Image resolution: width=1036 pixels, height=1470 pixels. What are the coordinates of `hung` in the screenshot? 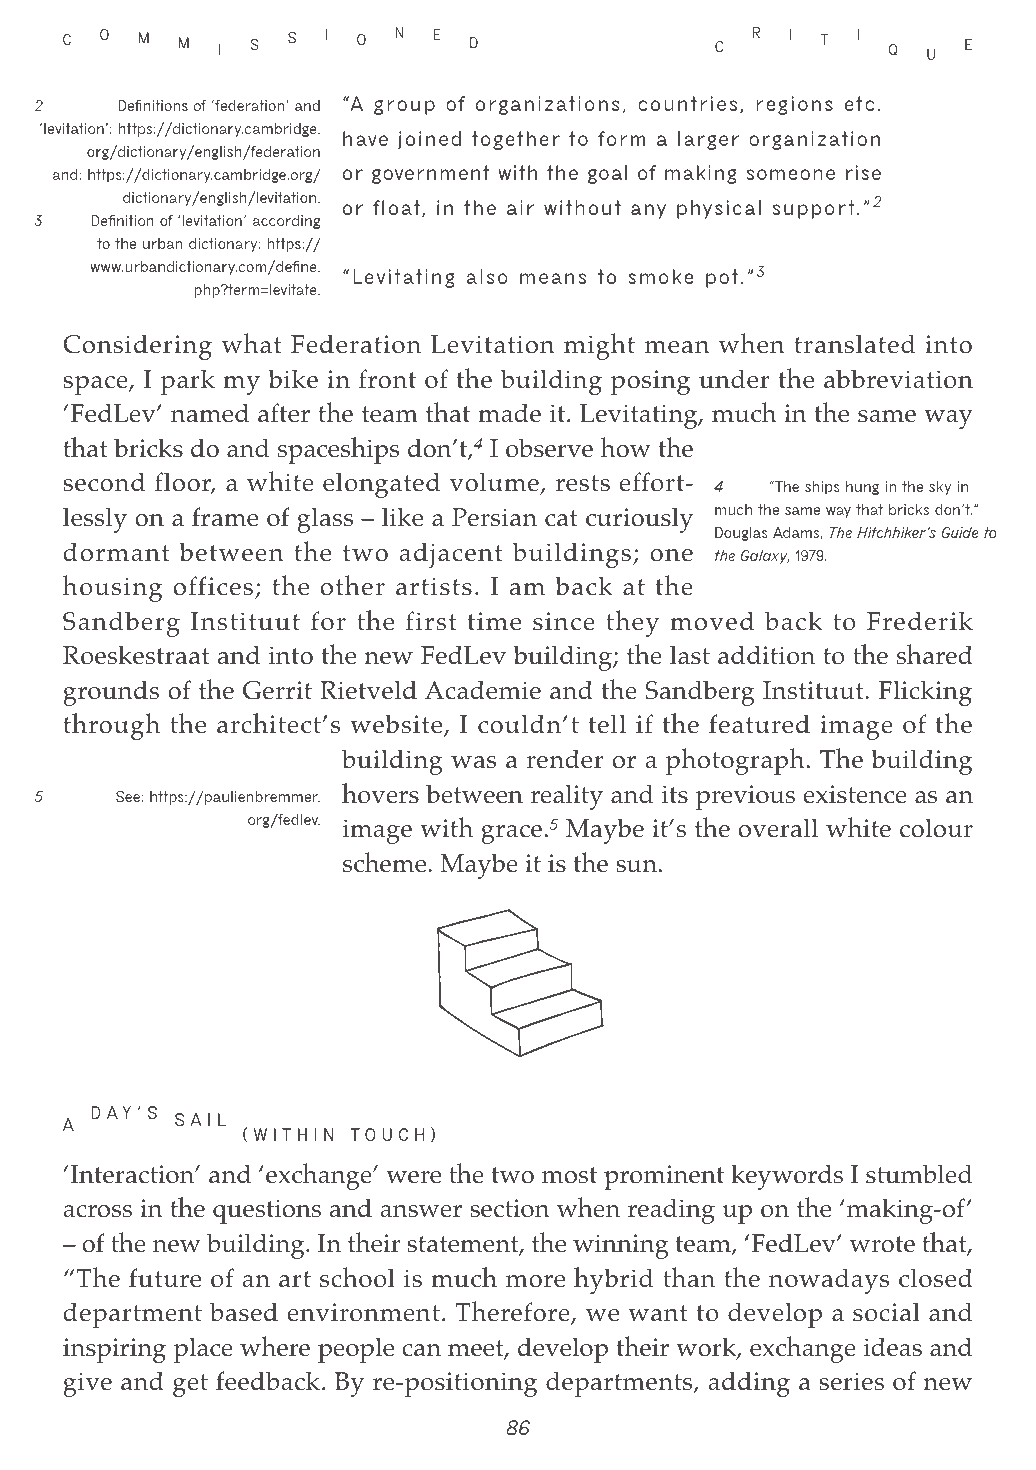 It's located at (862, 488).
